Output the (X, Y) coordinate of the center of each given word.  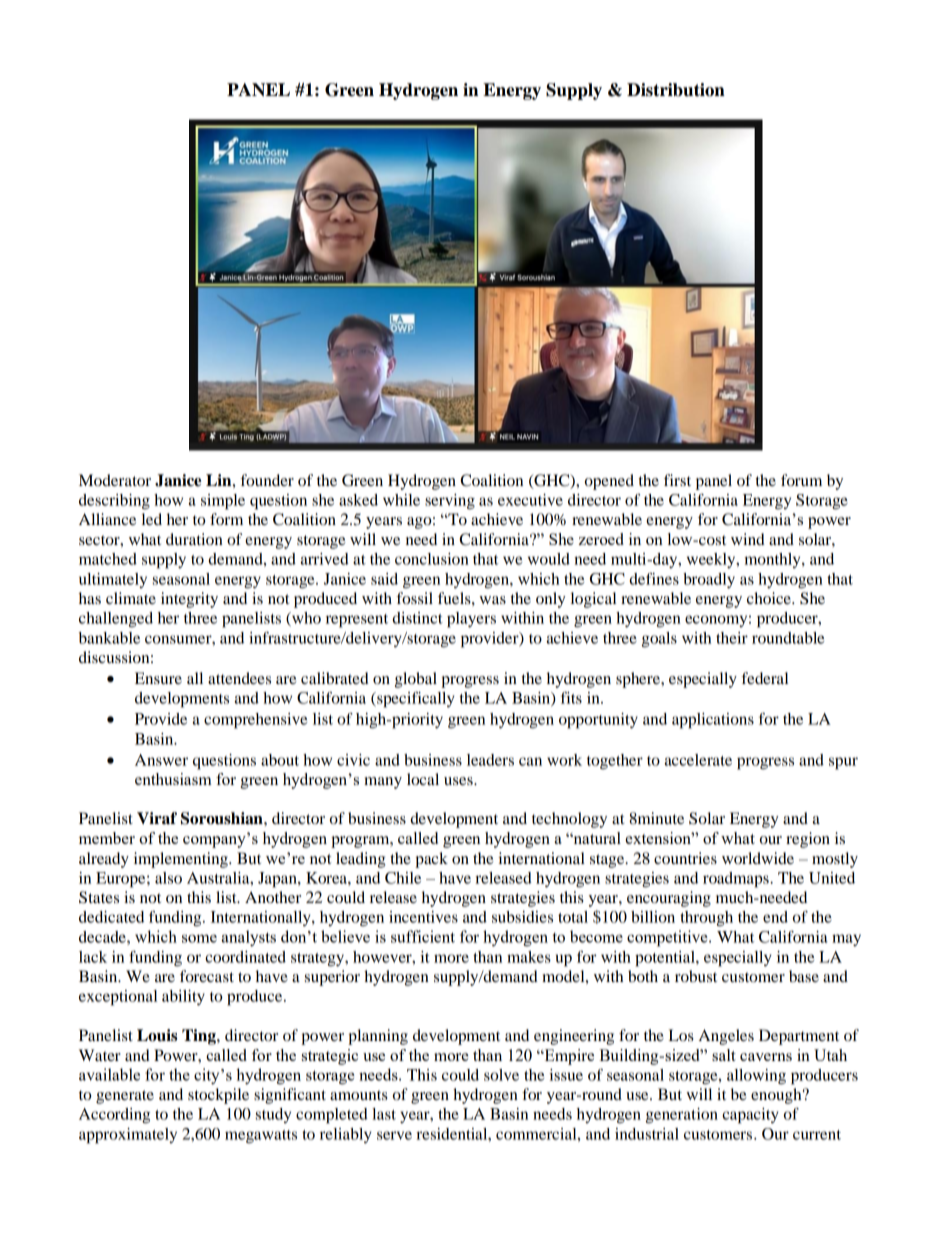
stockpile (218, 1096)
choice (770, 598)
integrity (189, 600)
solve (501, 1075)
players (471, 620)
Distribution (676, 90)
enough (777, 1096)
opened (609, 482)
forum (801, 480)
